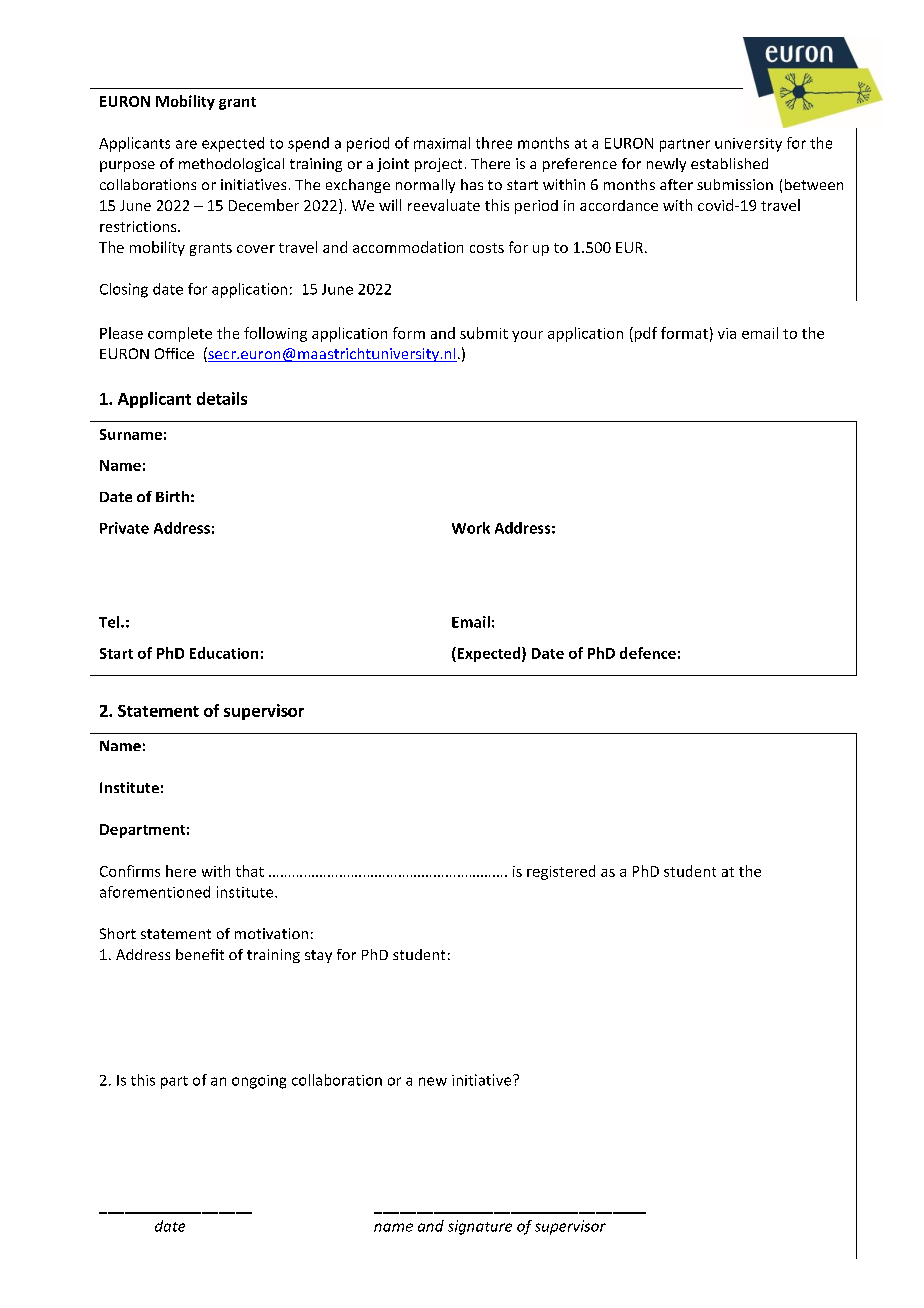 This screenshot has height=1308, width=924. What do you see at coordinates (200, 954) in the screenshot?
I see `benefit` at bounding box center [200, 954].
